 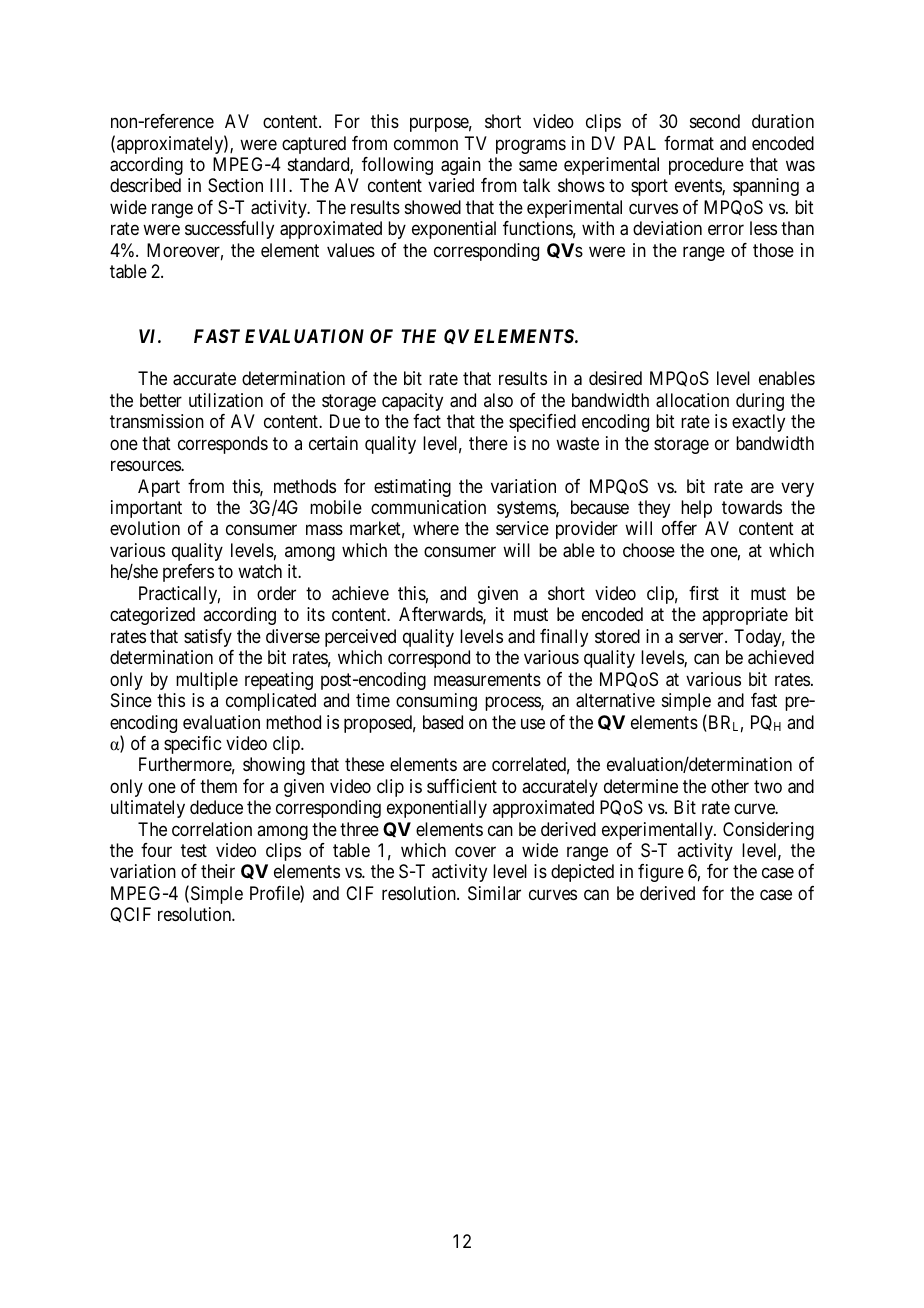 I want to click on their, so click(x=218, y=871).
